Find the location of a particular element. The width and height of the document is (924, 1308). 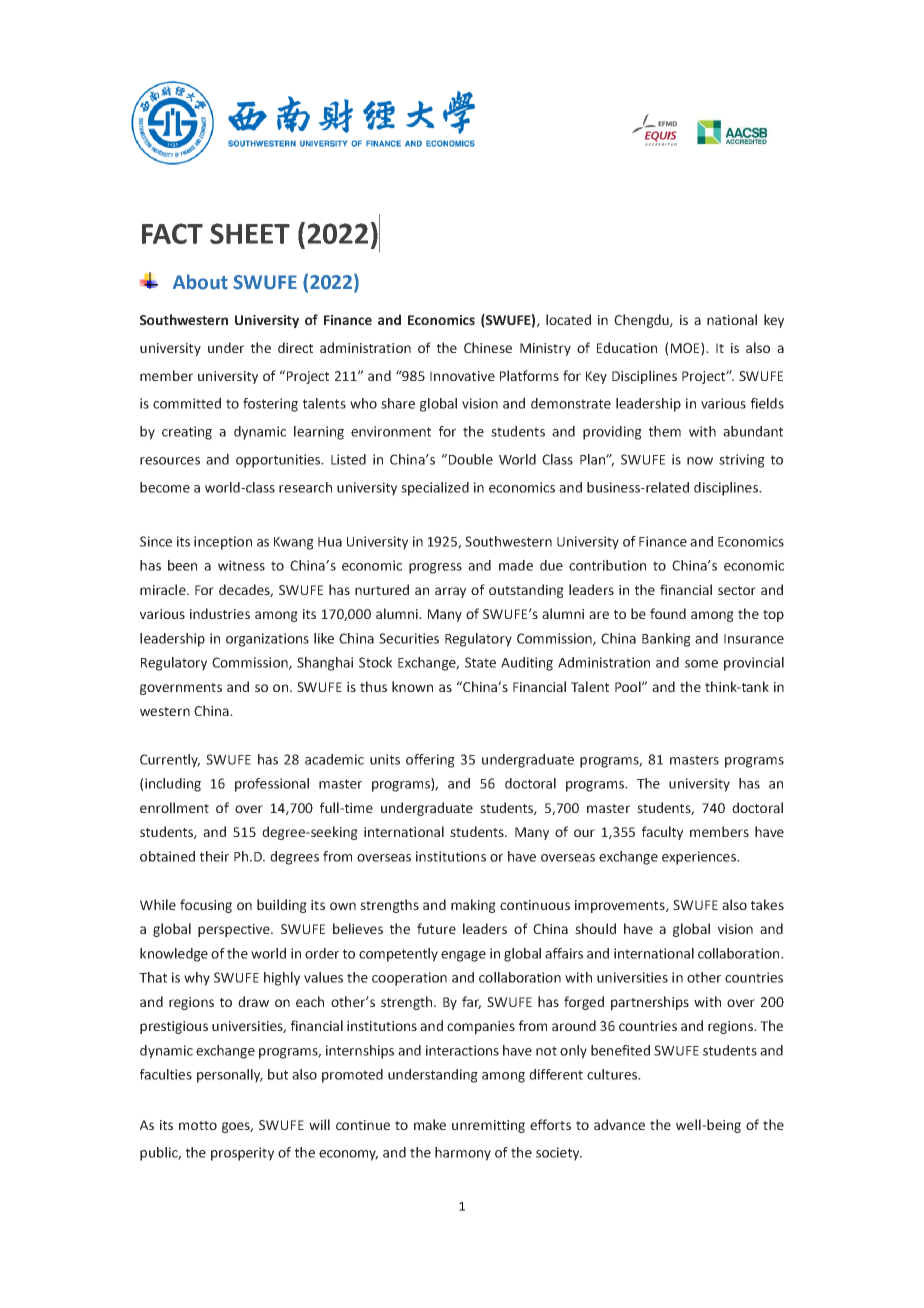

organizations is located at coordinates (267, 640).
